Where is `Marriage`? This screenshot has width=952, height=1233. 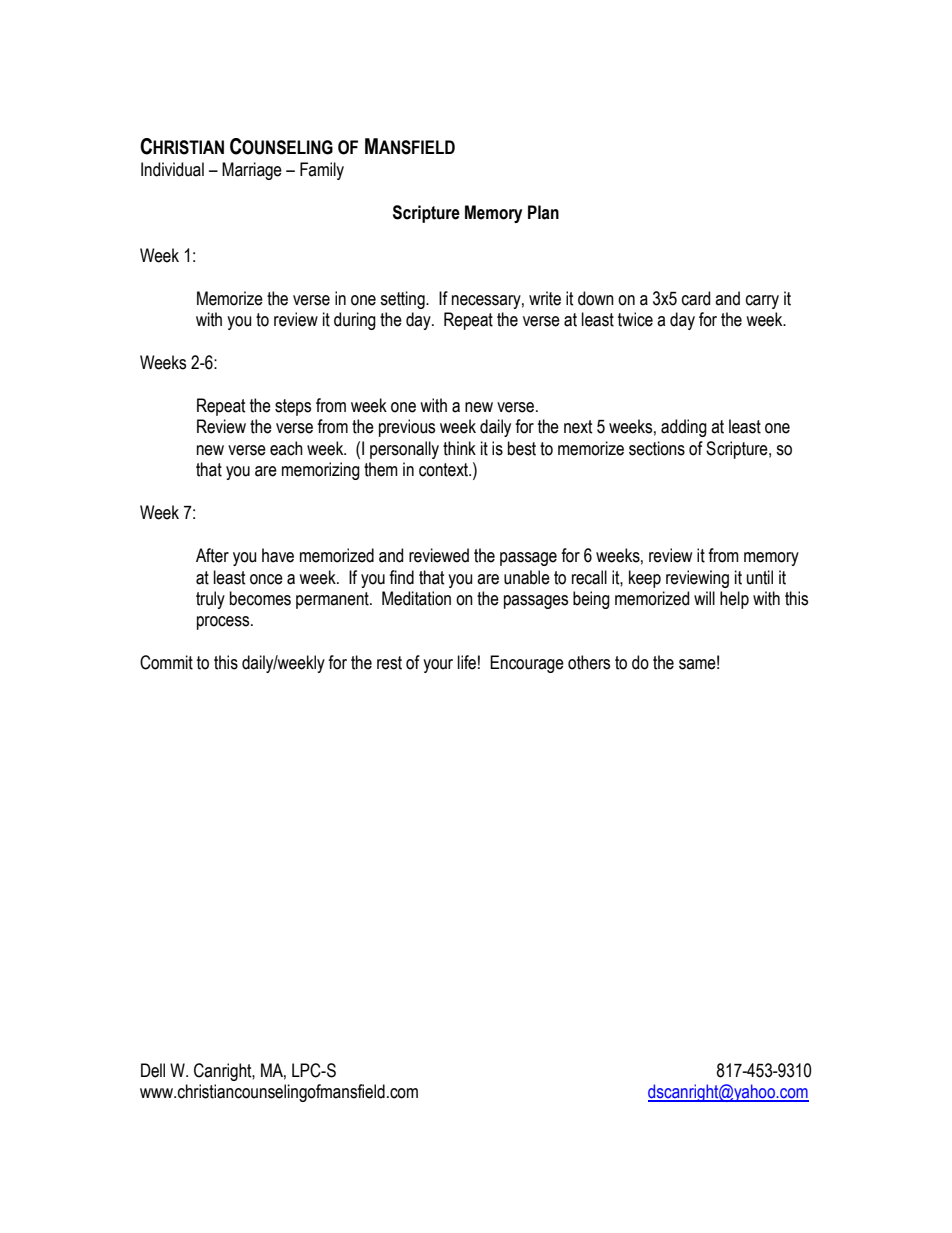
Marriage is located at coordinates (252, 171).
